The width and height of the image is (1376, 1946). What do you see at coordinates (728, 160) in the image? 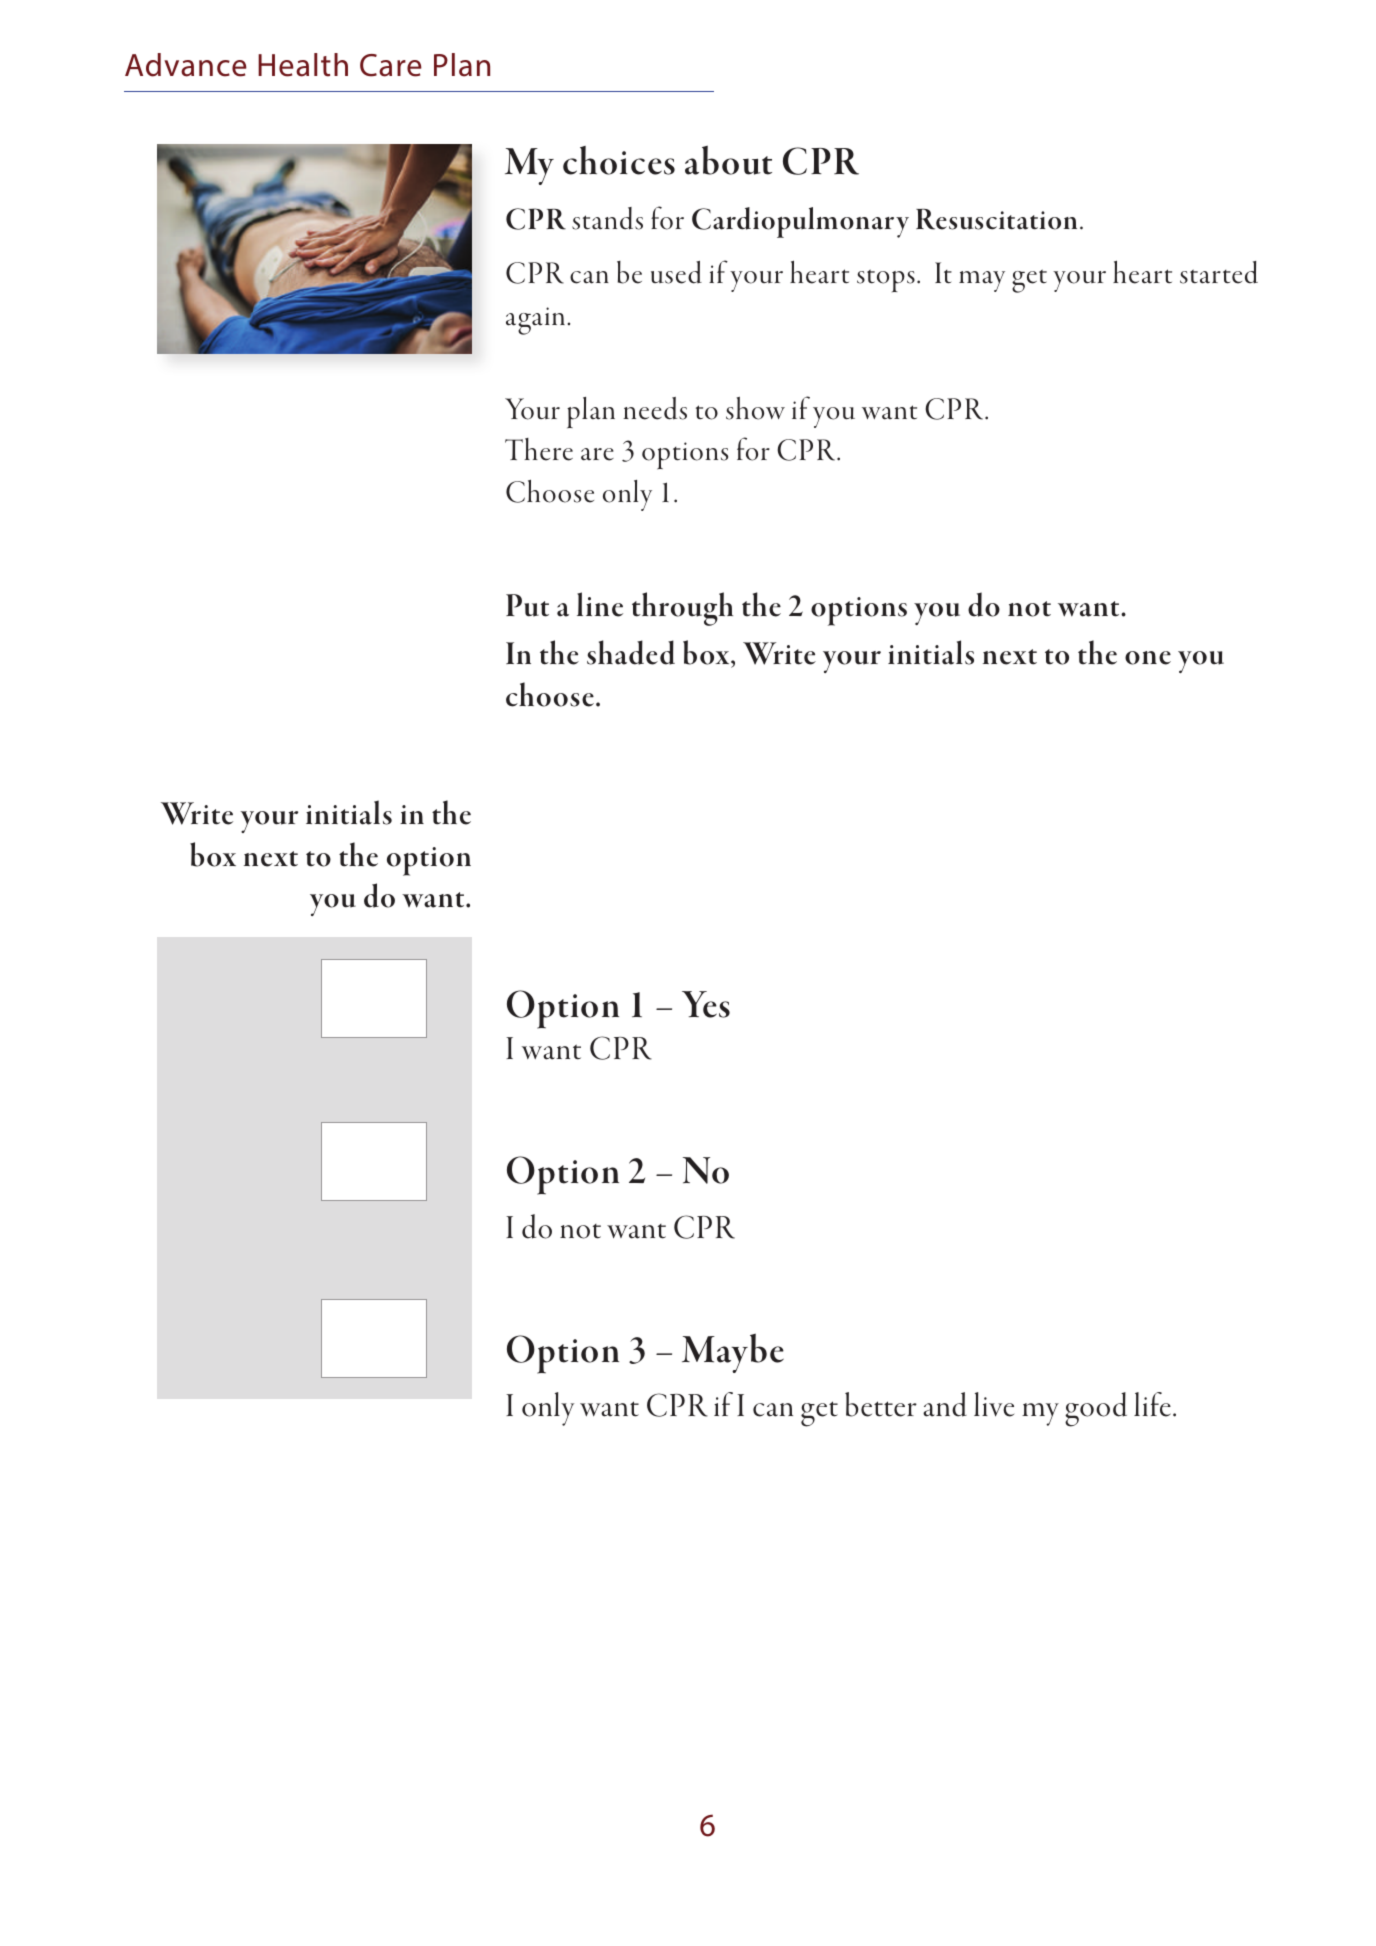
I see `about` at bounding box center [728, 160].
